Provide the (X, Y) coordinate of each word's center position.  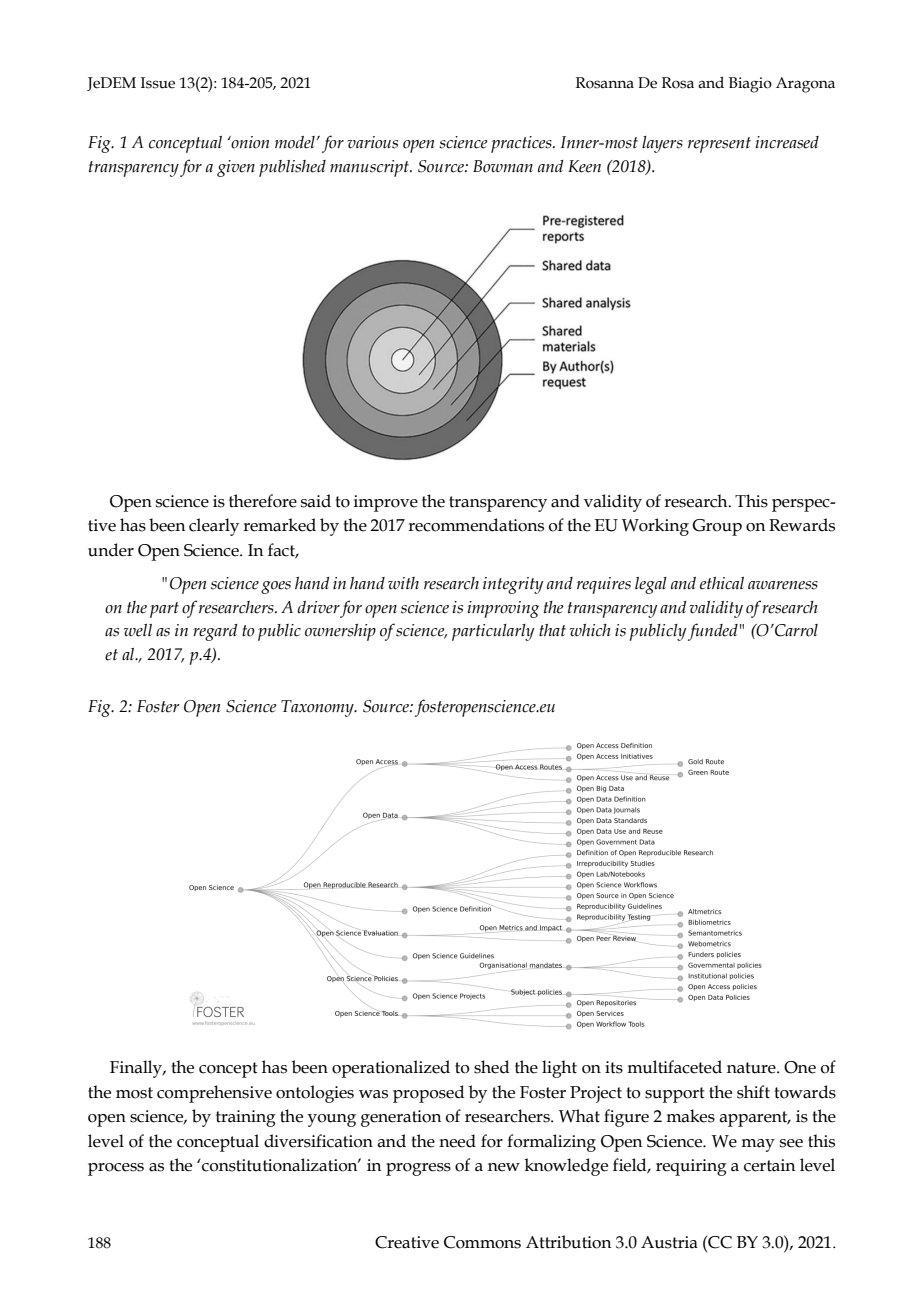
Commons (482, 1242)
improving (503, 609)
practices (522, 144)
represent (719, 145)
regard (215, 632)
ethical (722, 583)
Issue (158, 83)
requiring (691, 1167)
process (116, 1169)
